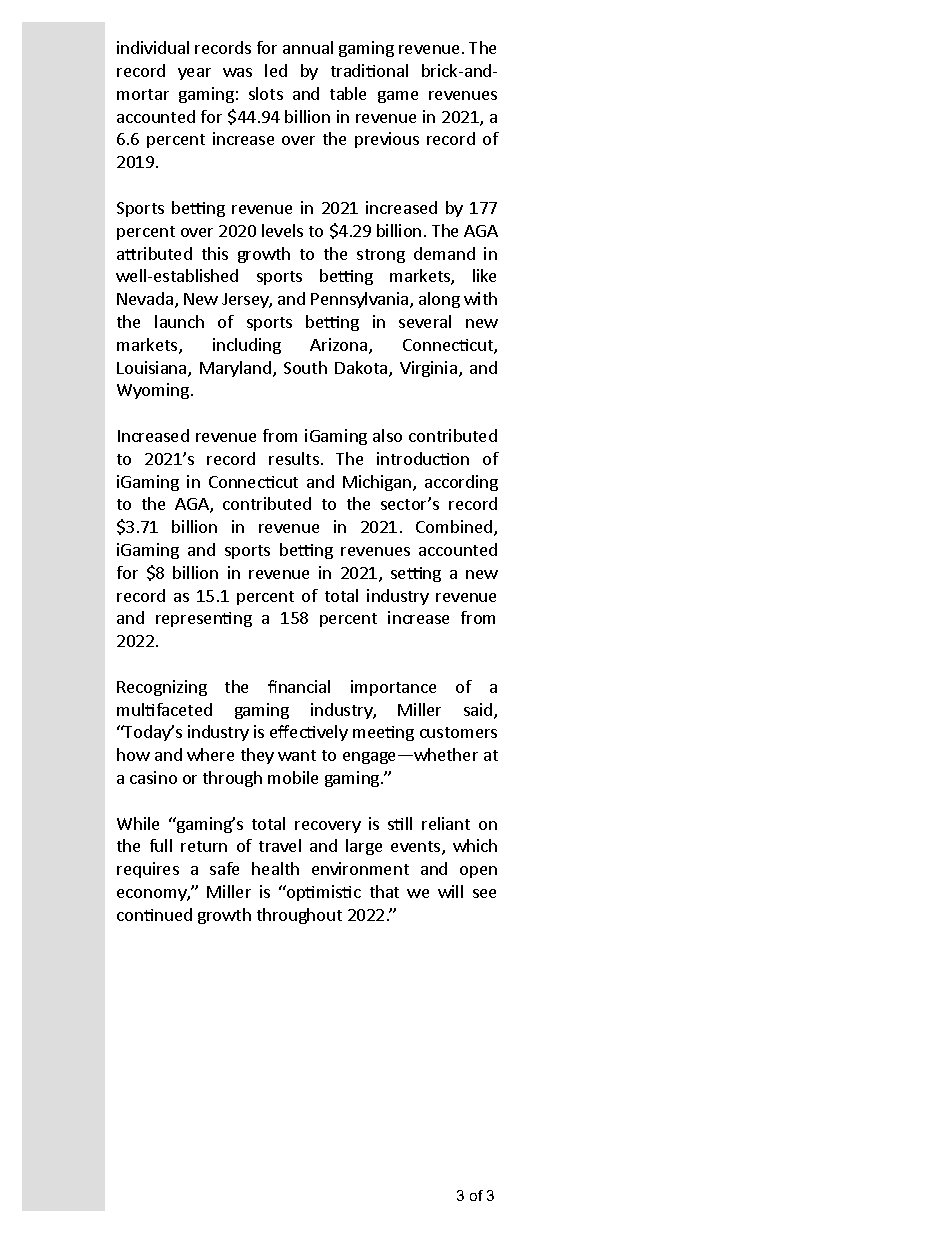 This screenshot has width=952, height=1233. What do you see at coordinates (398, 97) in the screenshot?
I see `game` at bounding box center [398, 97].
